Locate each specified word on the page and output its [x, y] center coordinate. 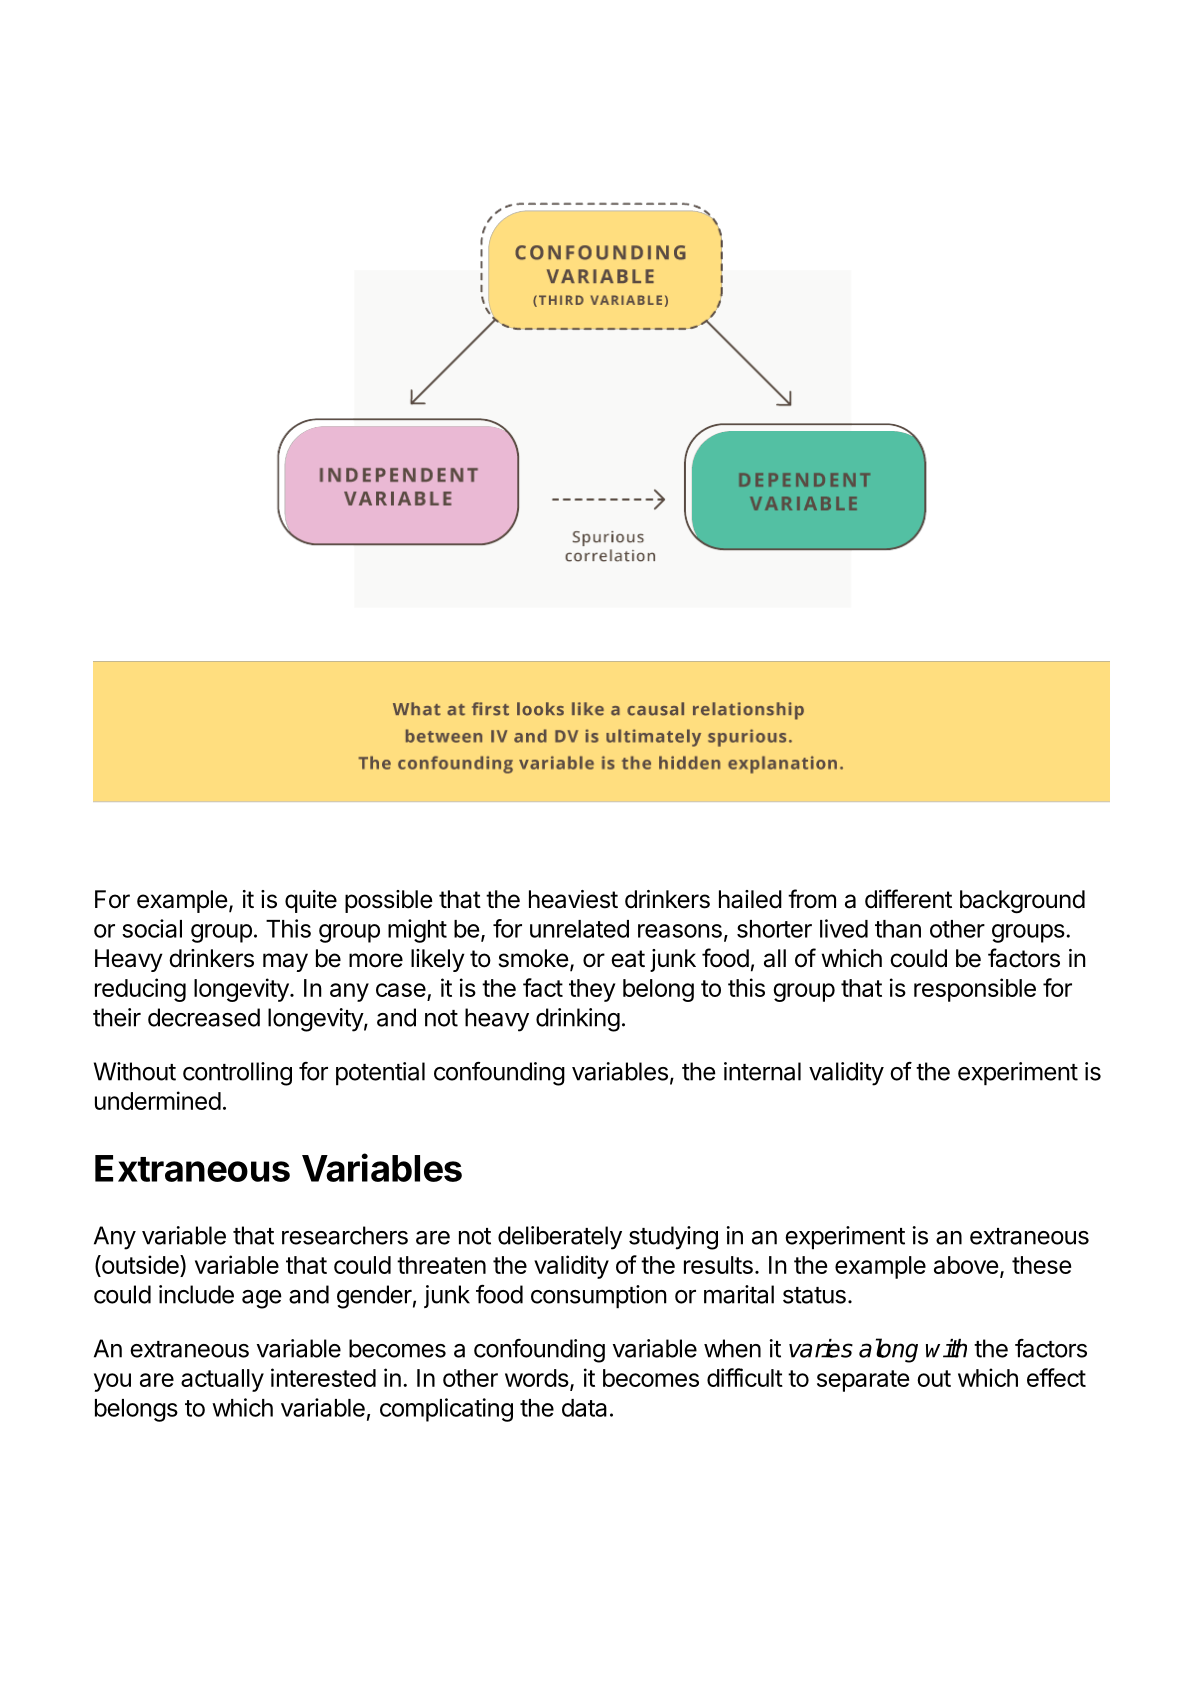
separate [863, 1381]
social [152, 928]
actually [222, 1380]
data [584, 1408]
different [908, 899]
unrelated [579, 929]
